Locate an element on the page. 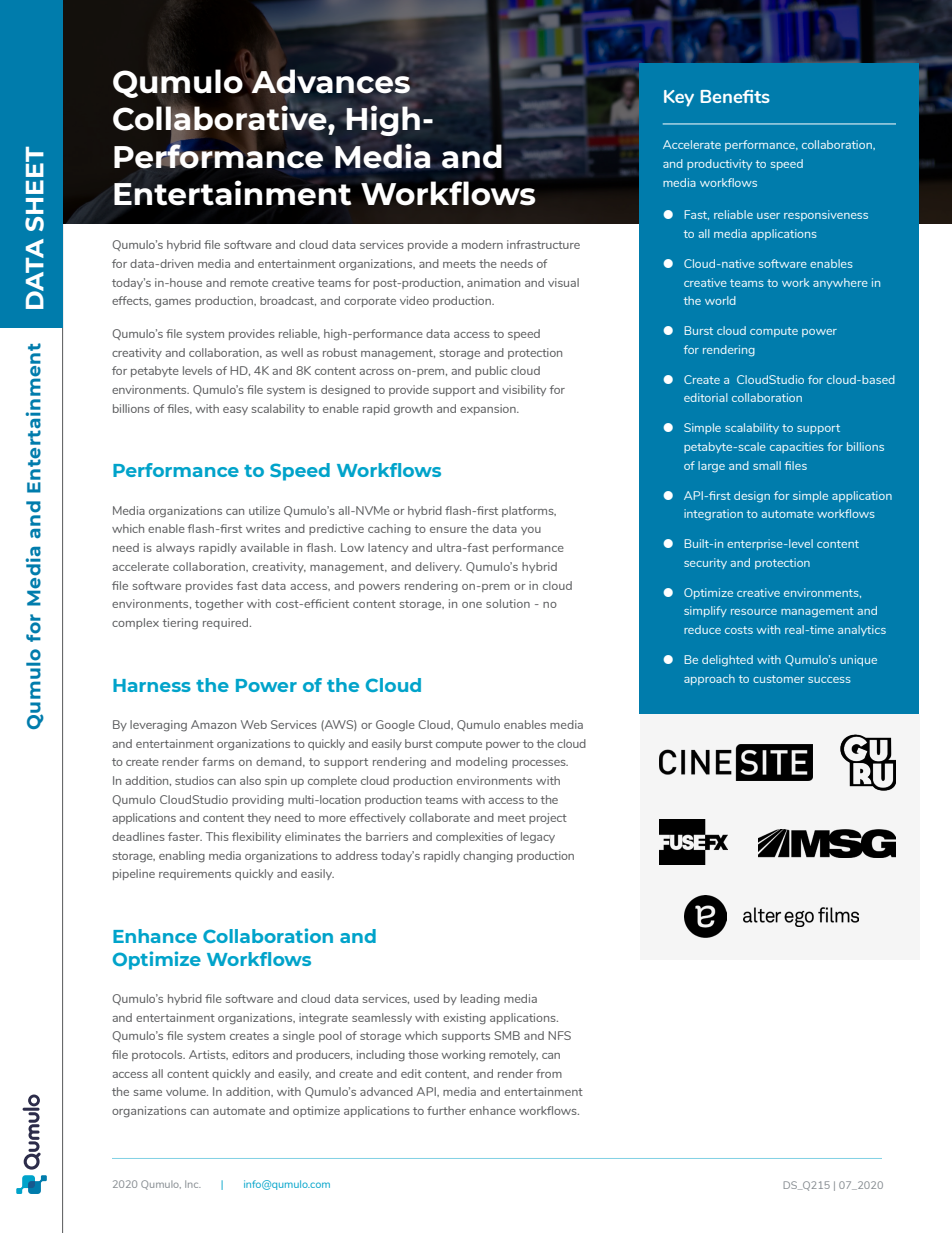 The height and width of the page is (1233, 952). volume is located at coordinates (187, 1091).
